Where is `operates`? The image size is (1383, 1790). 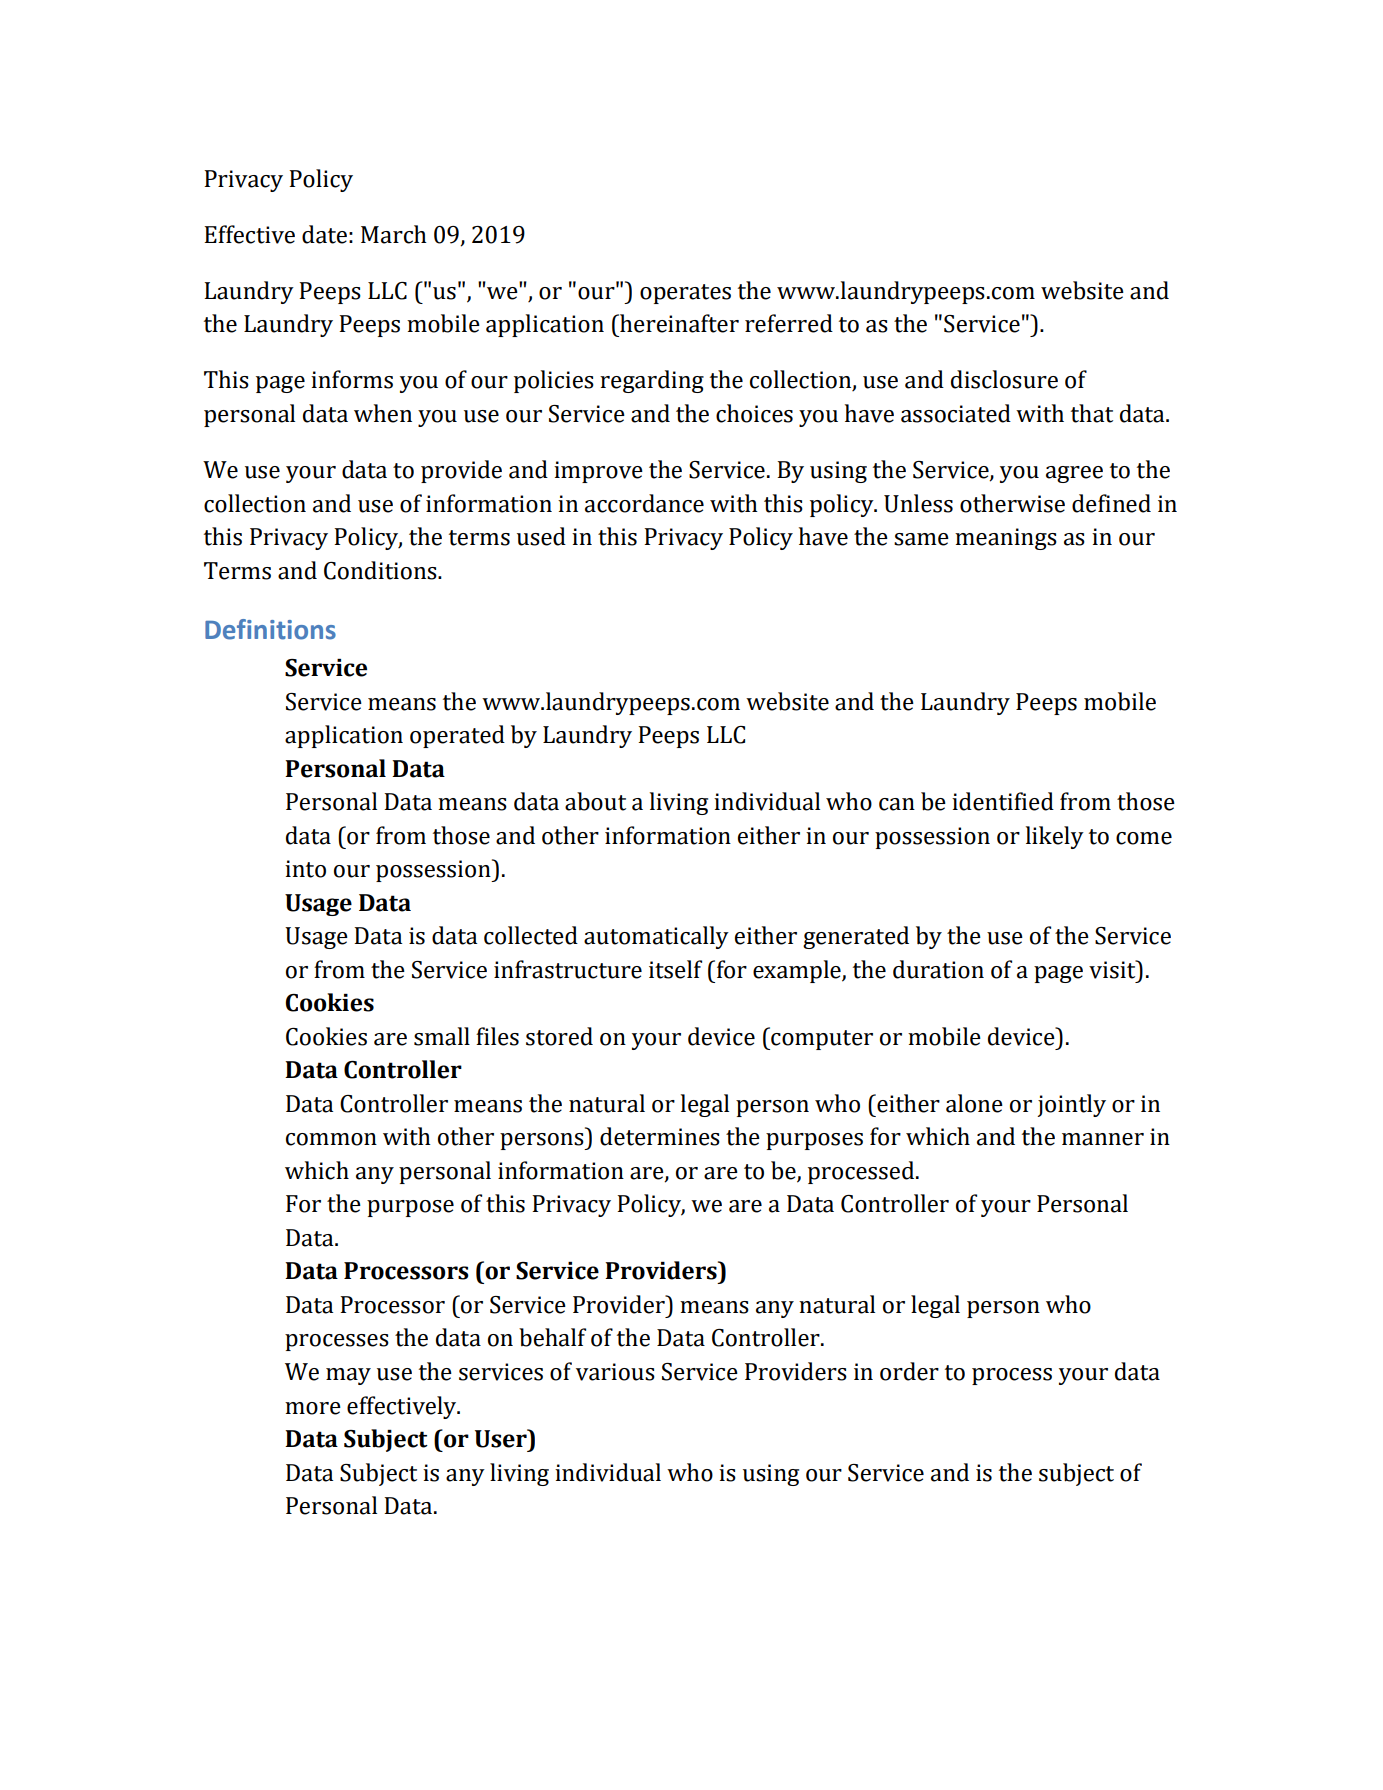 operates is located at coordinates (685, 294).
